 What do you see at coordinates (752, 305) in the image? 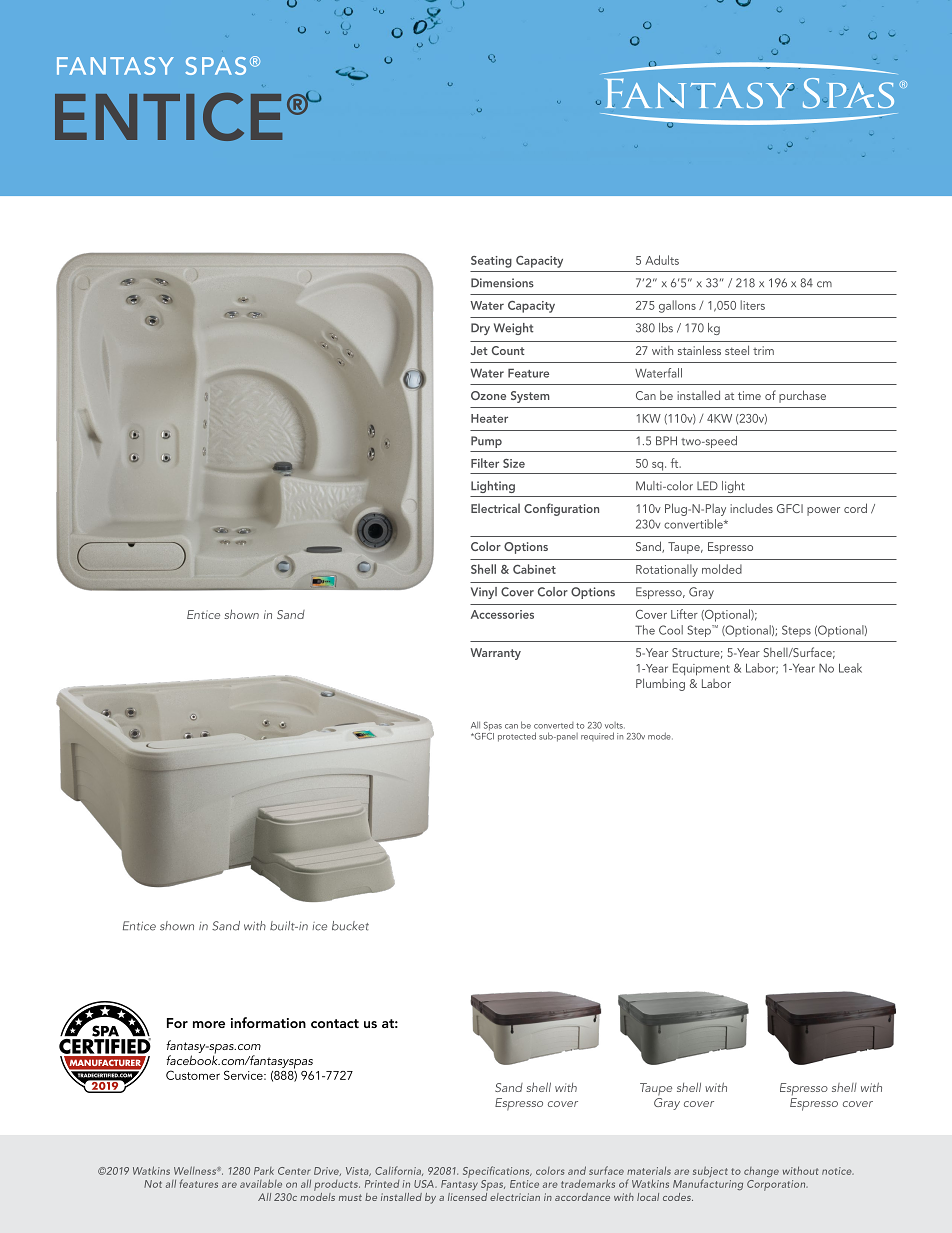
I see `liters` at bounding box center [752, 305].
